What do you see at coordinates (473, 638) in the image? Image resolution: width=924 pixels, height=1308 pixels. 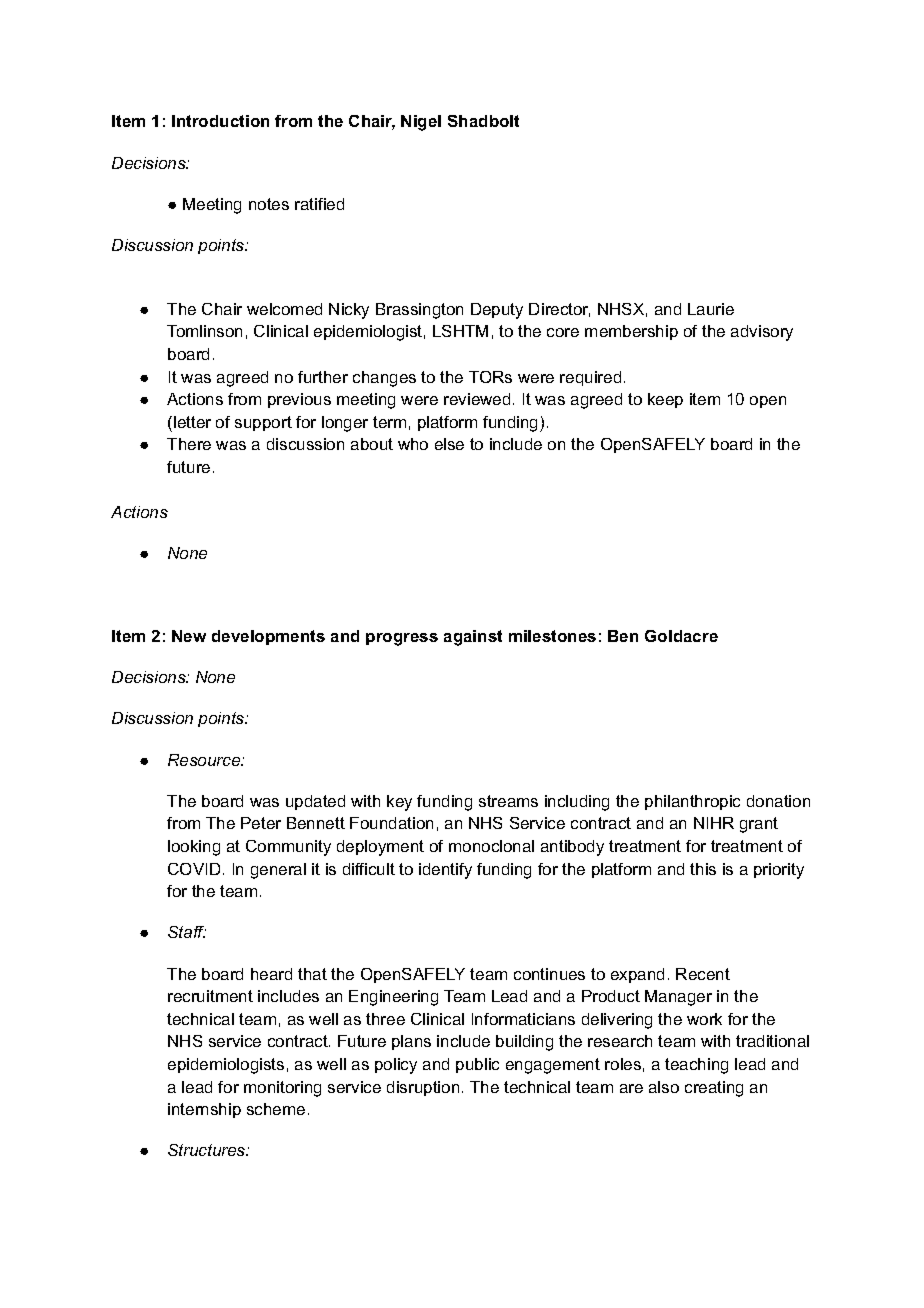 I see `against` at bounding box center [473, 638].
